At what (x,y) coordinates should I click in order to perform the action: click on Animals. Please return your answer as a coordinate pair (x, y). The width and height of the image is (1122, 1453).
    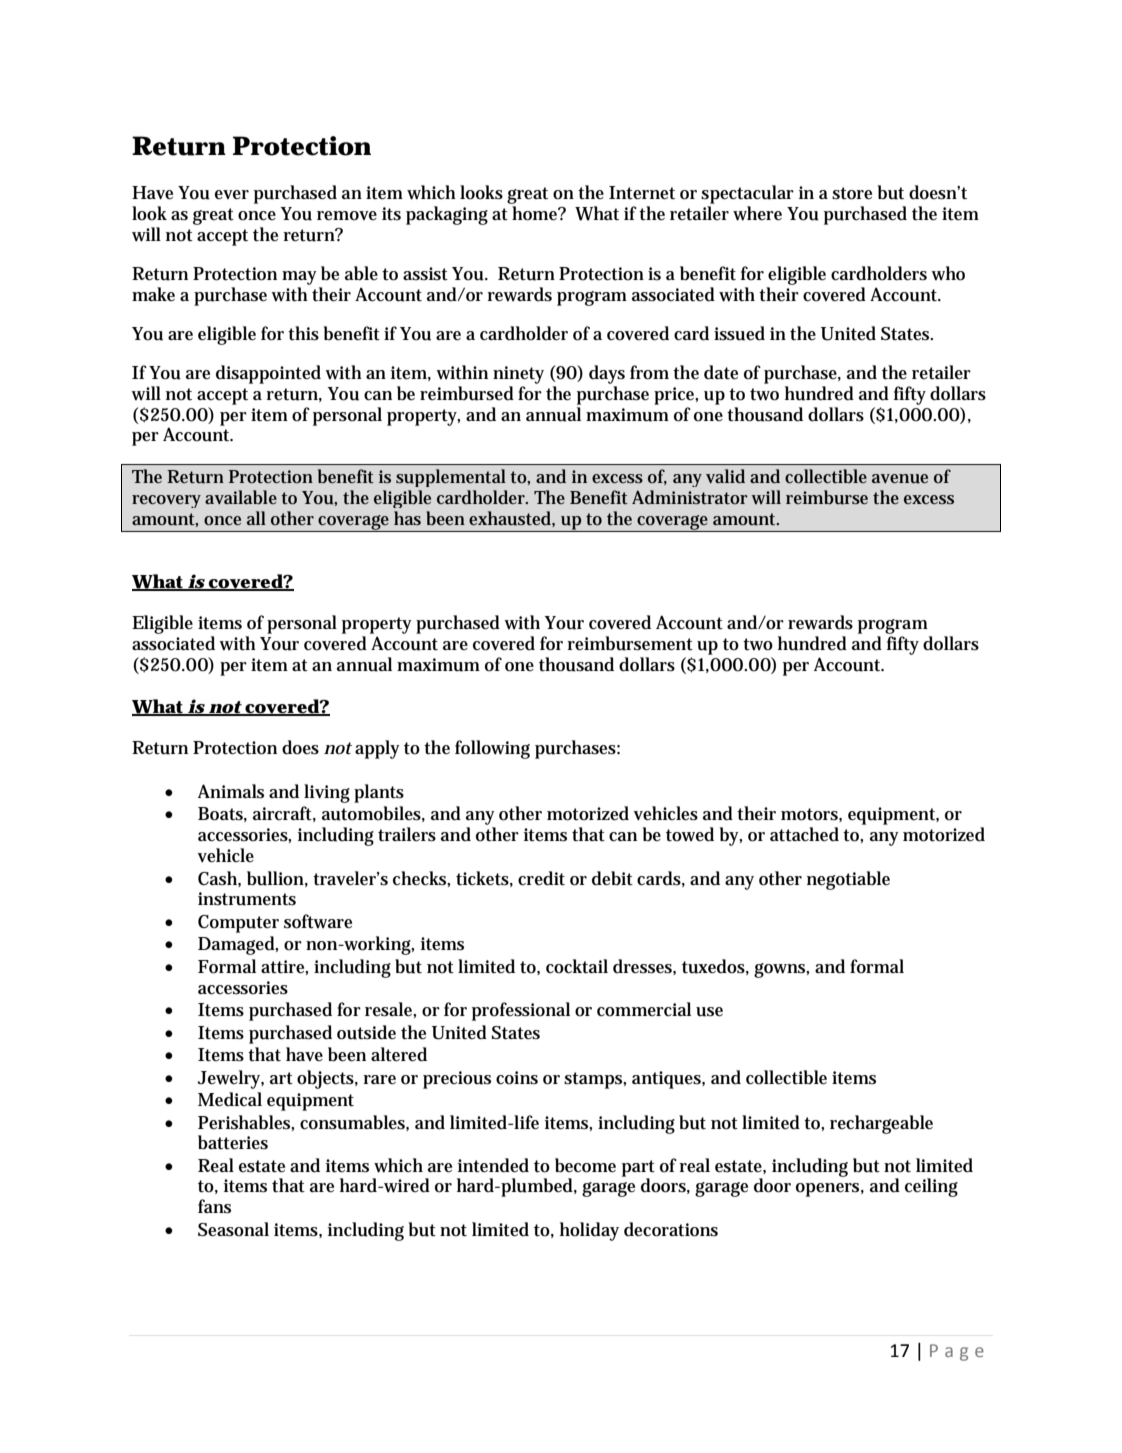
    Looking at the image, I should click on (231, 791).
